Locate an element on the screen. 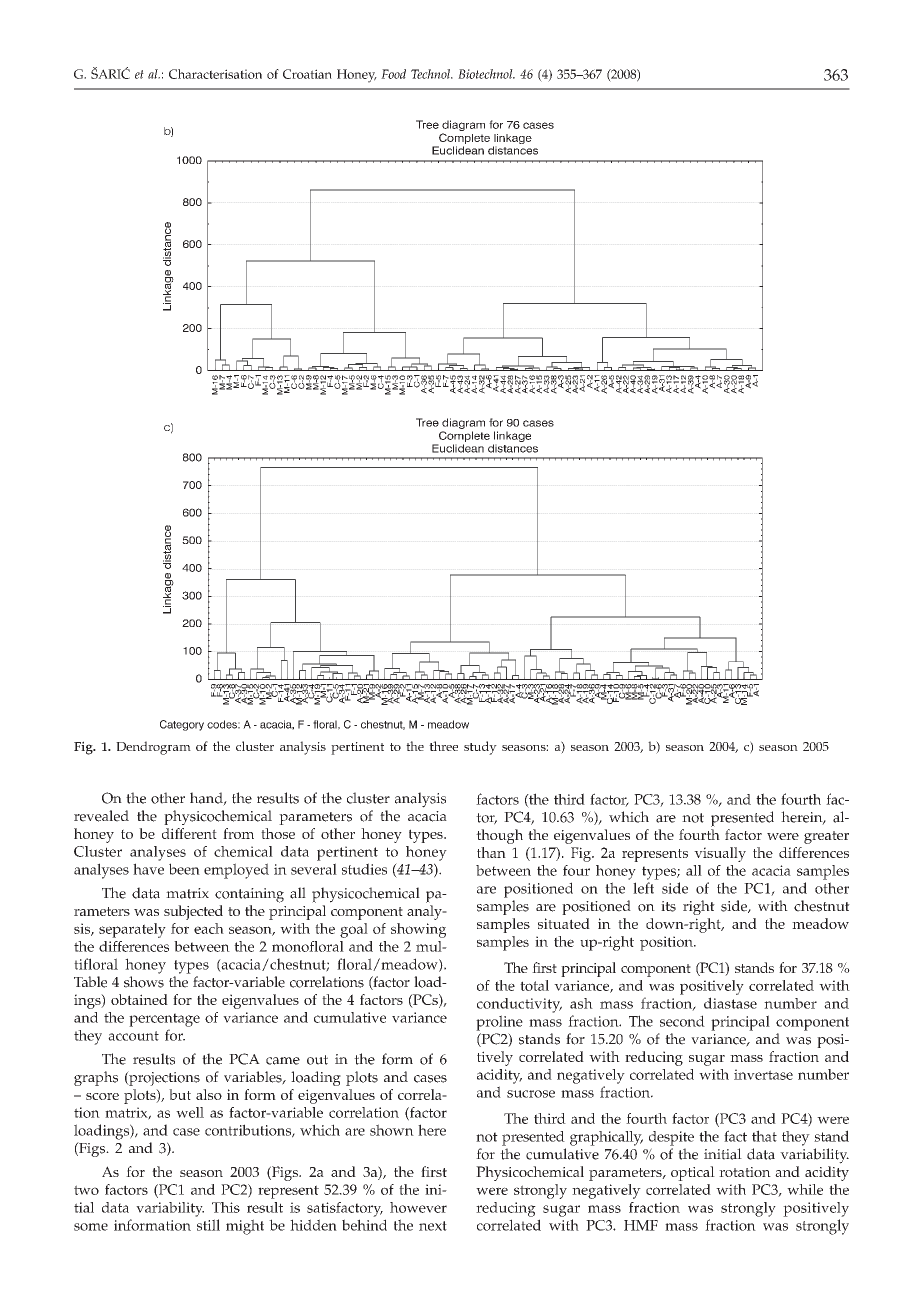 The width and height of the screenshot is (924, 1295). still is located at coordinates (208, 1225).
